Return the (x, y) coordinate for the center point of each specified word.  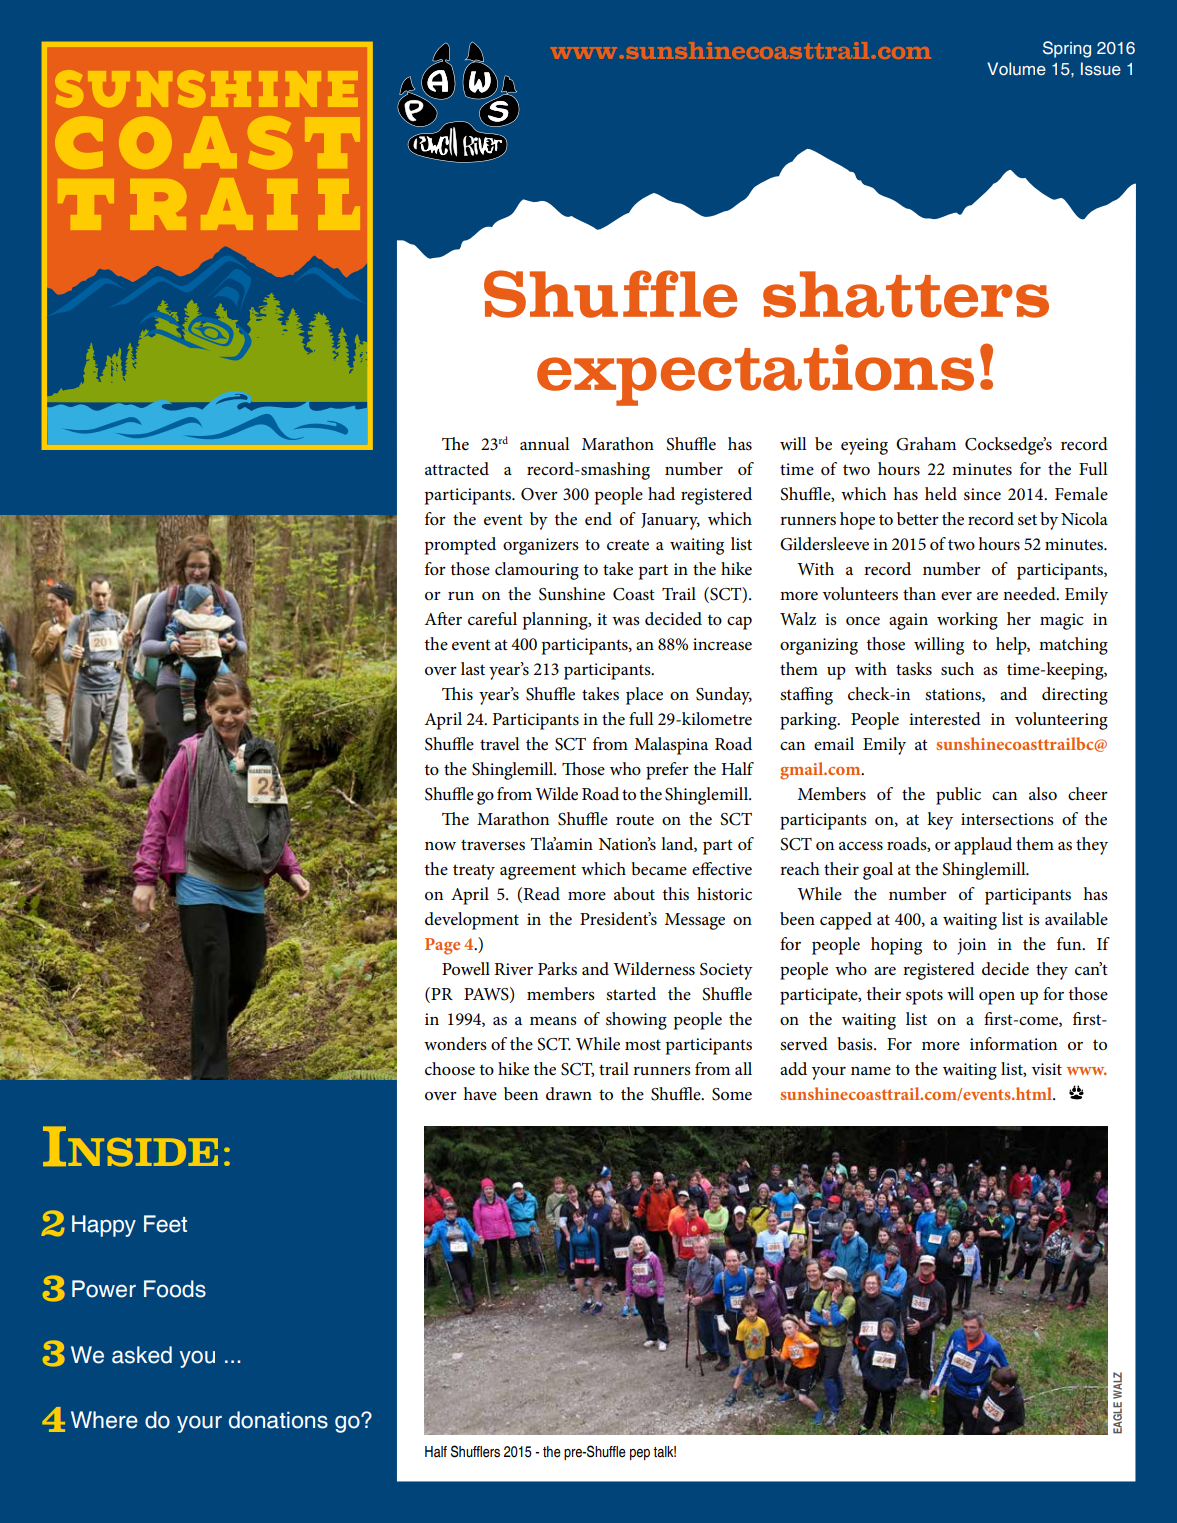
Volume (1016, 69)
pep (640, 1454)
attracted (457, 469)
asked (142, 1355)
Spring (1067, 49)
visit (1046, 1069)
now (440, 846)
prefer (667, 771)
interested (945, 719)
